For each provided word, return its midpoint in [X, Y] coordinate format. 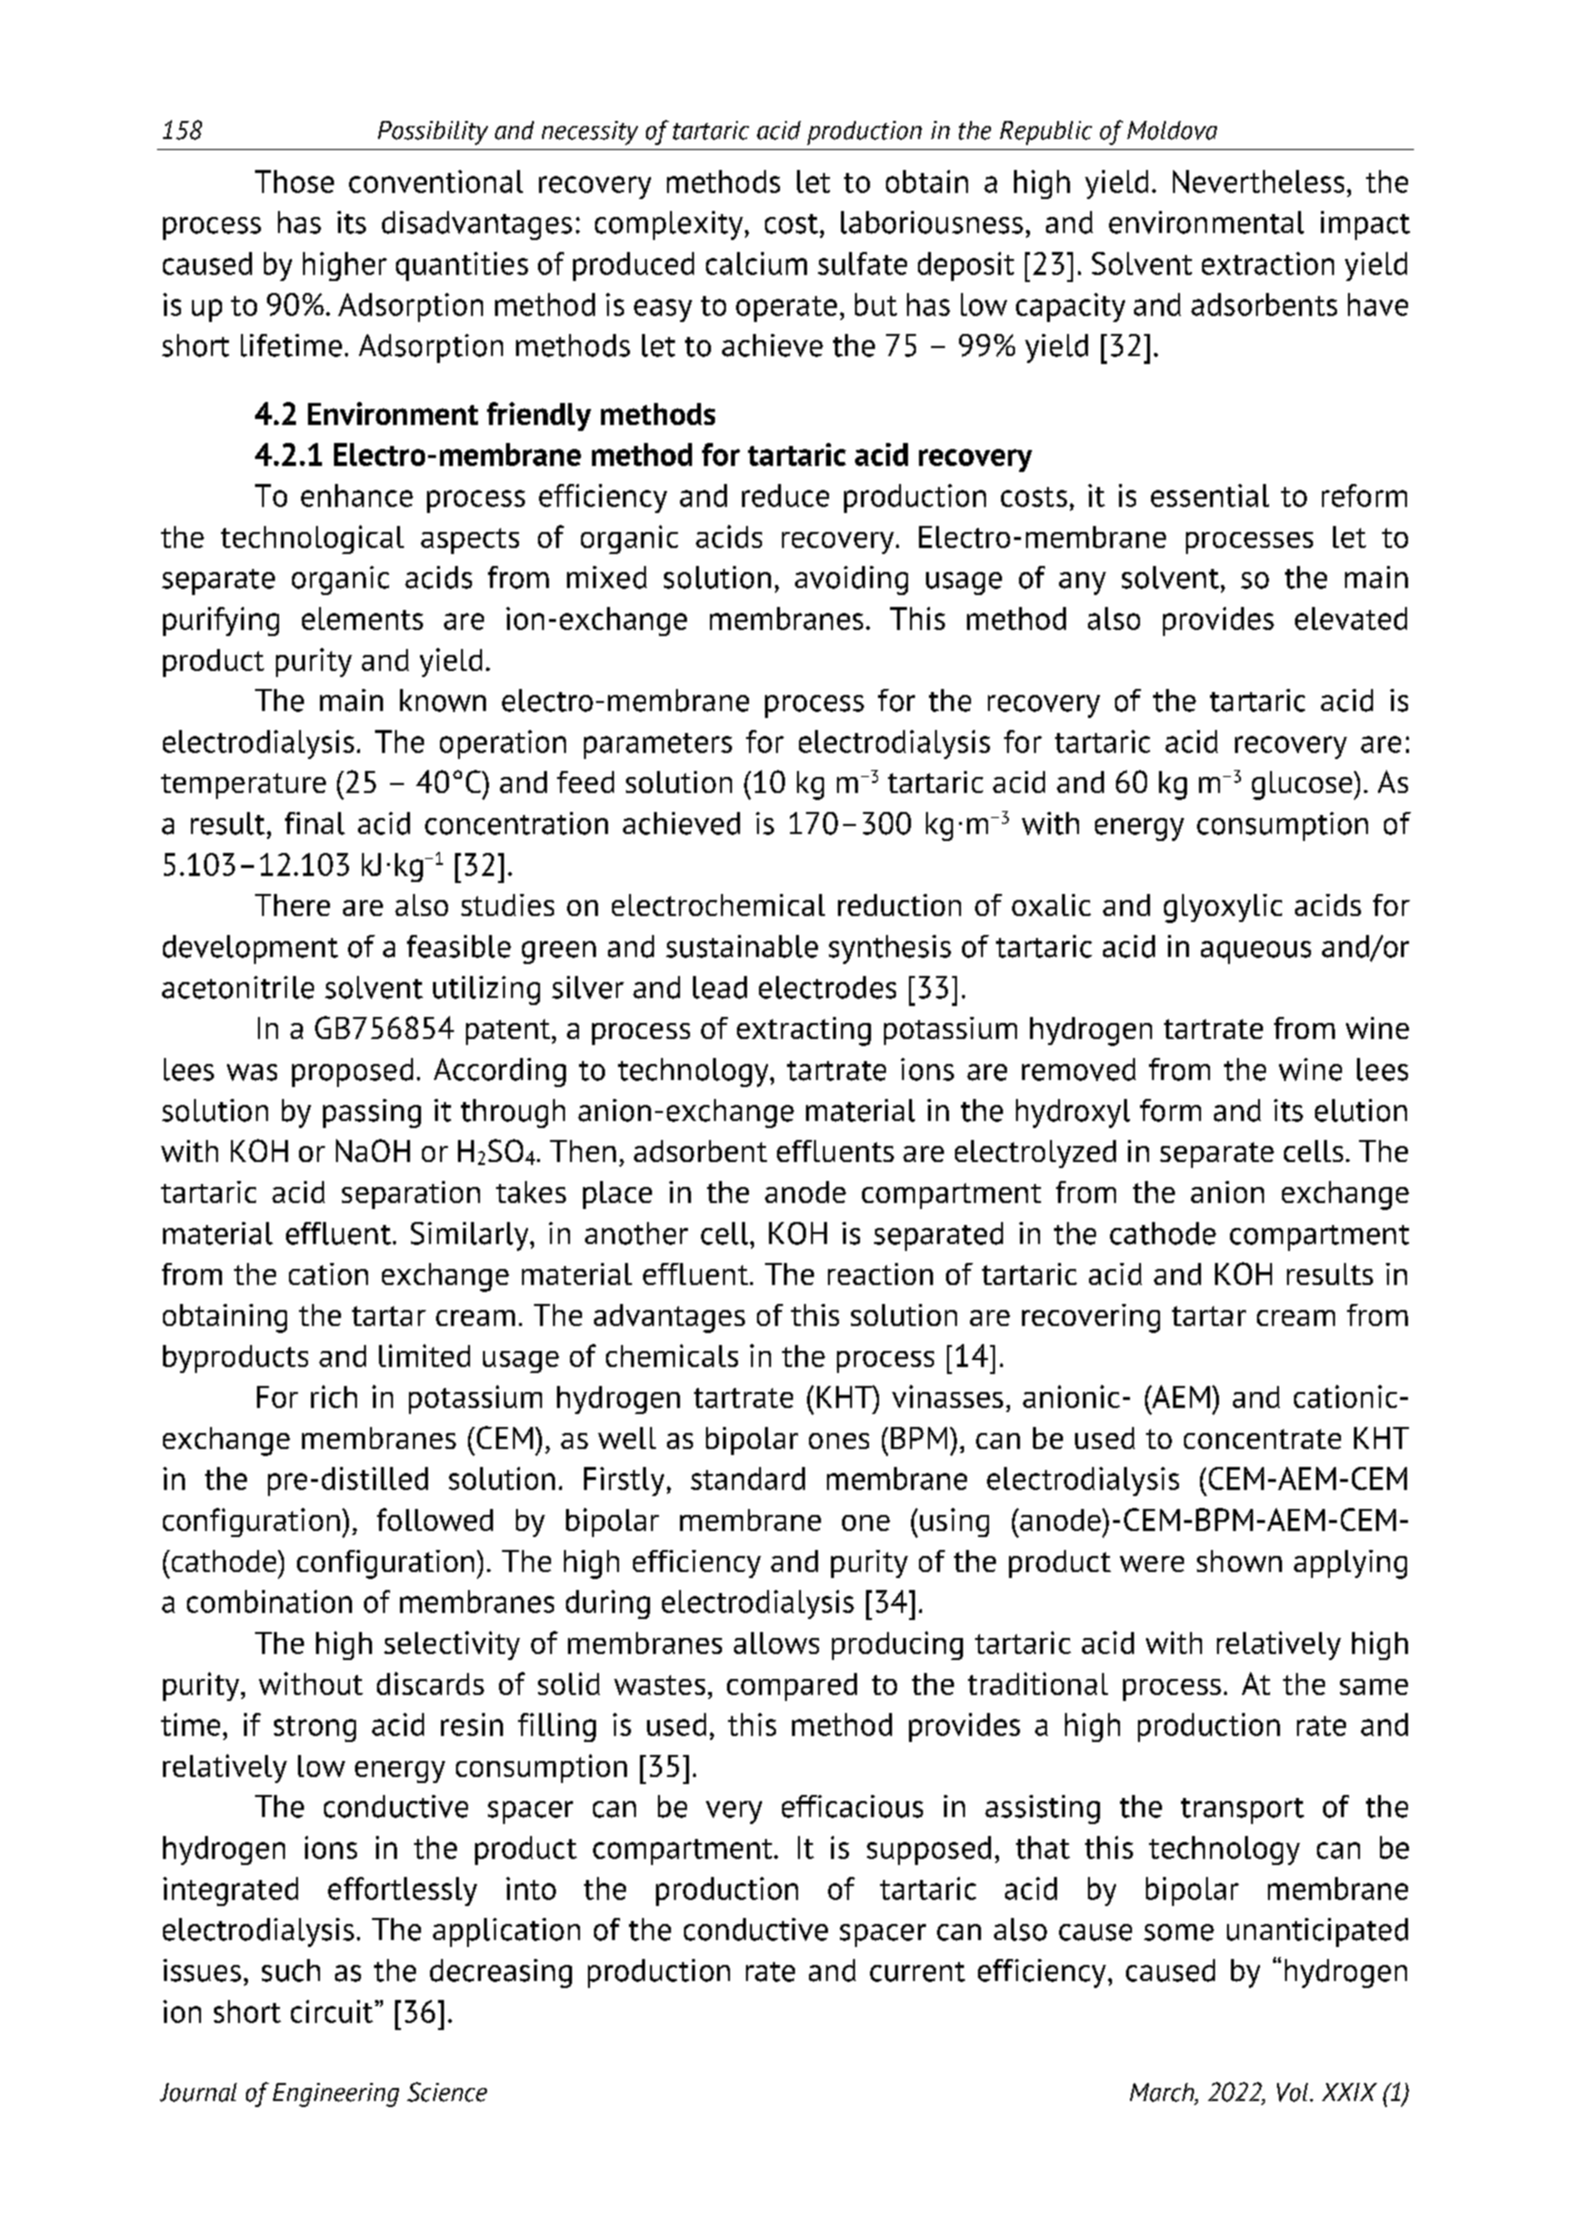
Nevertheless [1258, 181]
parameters [658, 746]
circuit [332, 2011]
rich [334, 1396]
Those [294, 181]
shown [1239, 1561]
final [315, 823]
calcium [756, 263]
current [917, 1972]
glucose [1303, 785]
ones [839, 1441]
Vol [1294, 2092]
